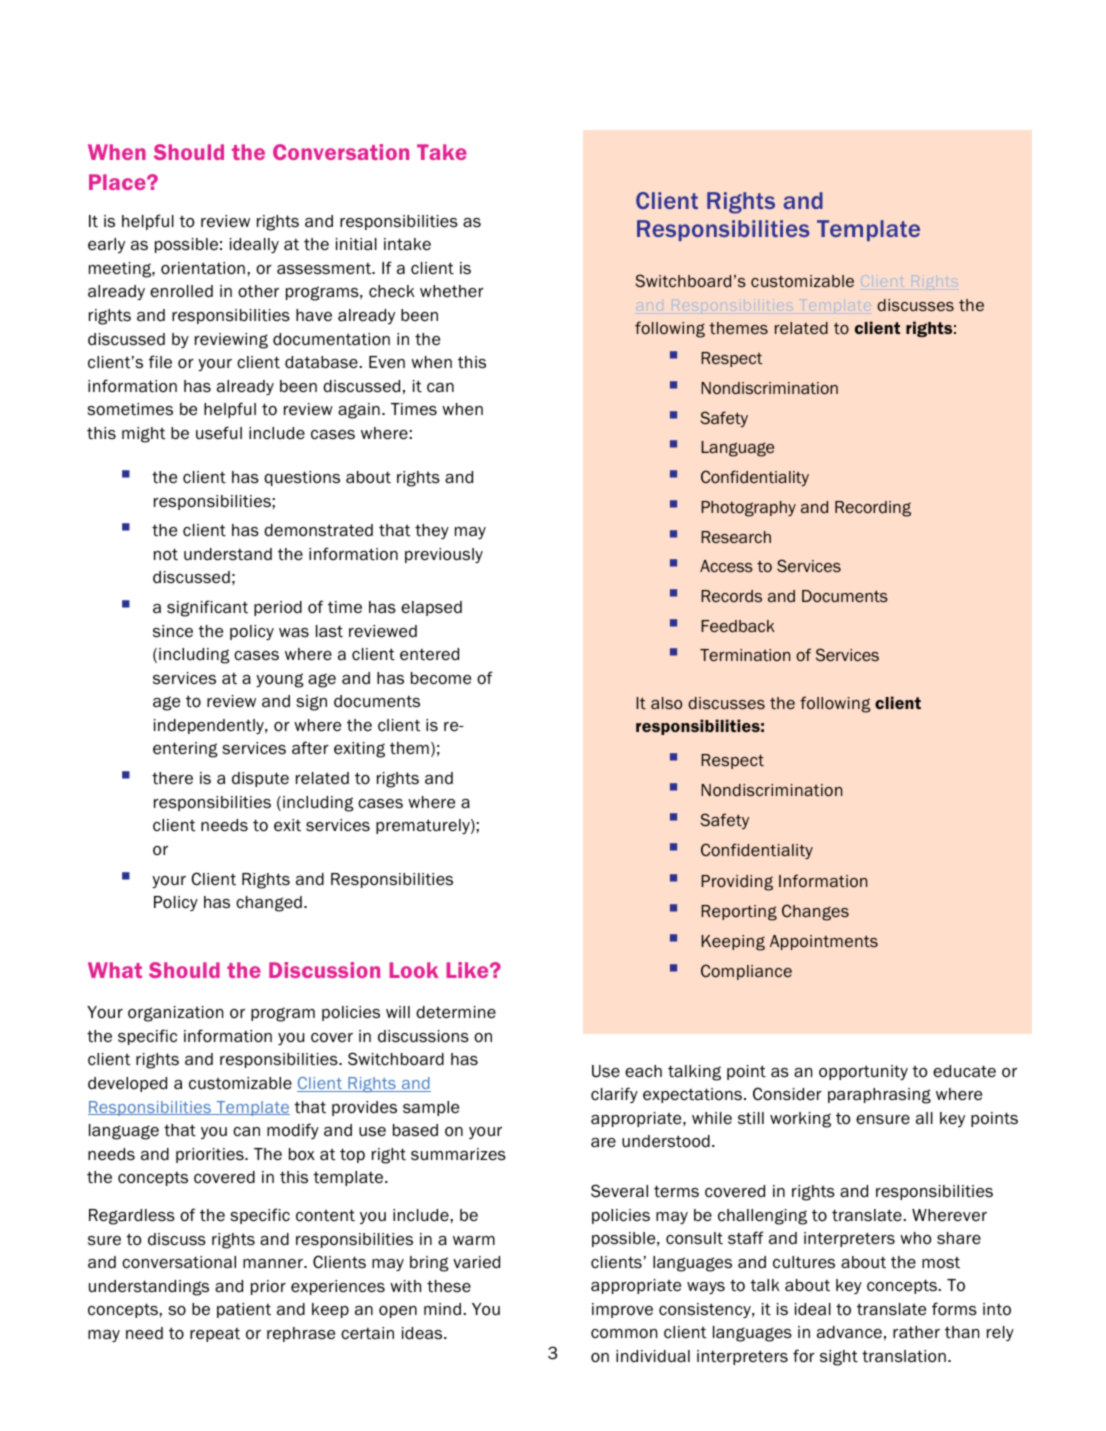 This page has width=1106, height=1431. I want to click on Changes, so click(815, 912).
